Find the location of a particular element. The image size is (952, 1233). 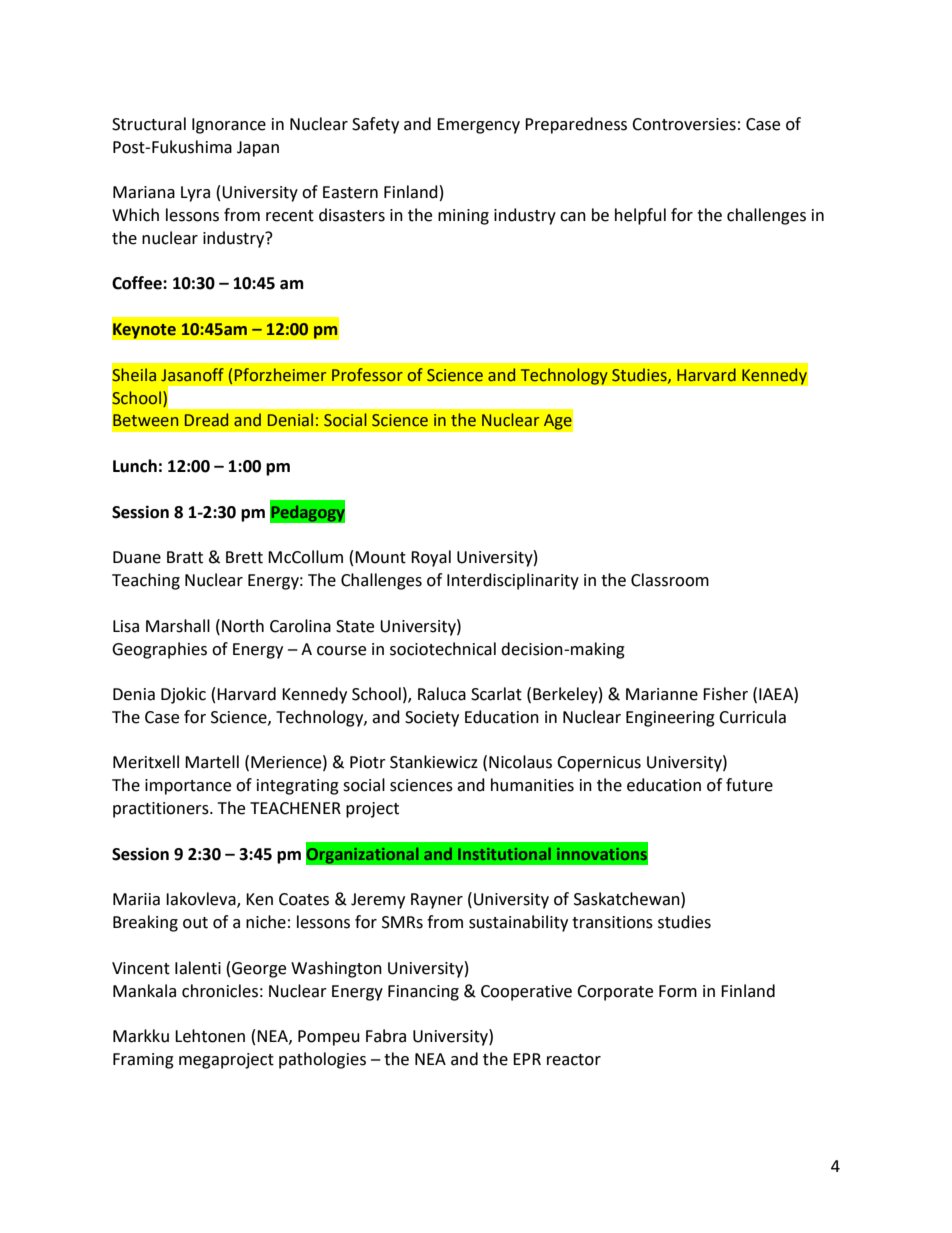

Brett is located at coordinates (244, 557).
